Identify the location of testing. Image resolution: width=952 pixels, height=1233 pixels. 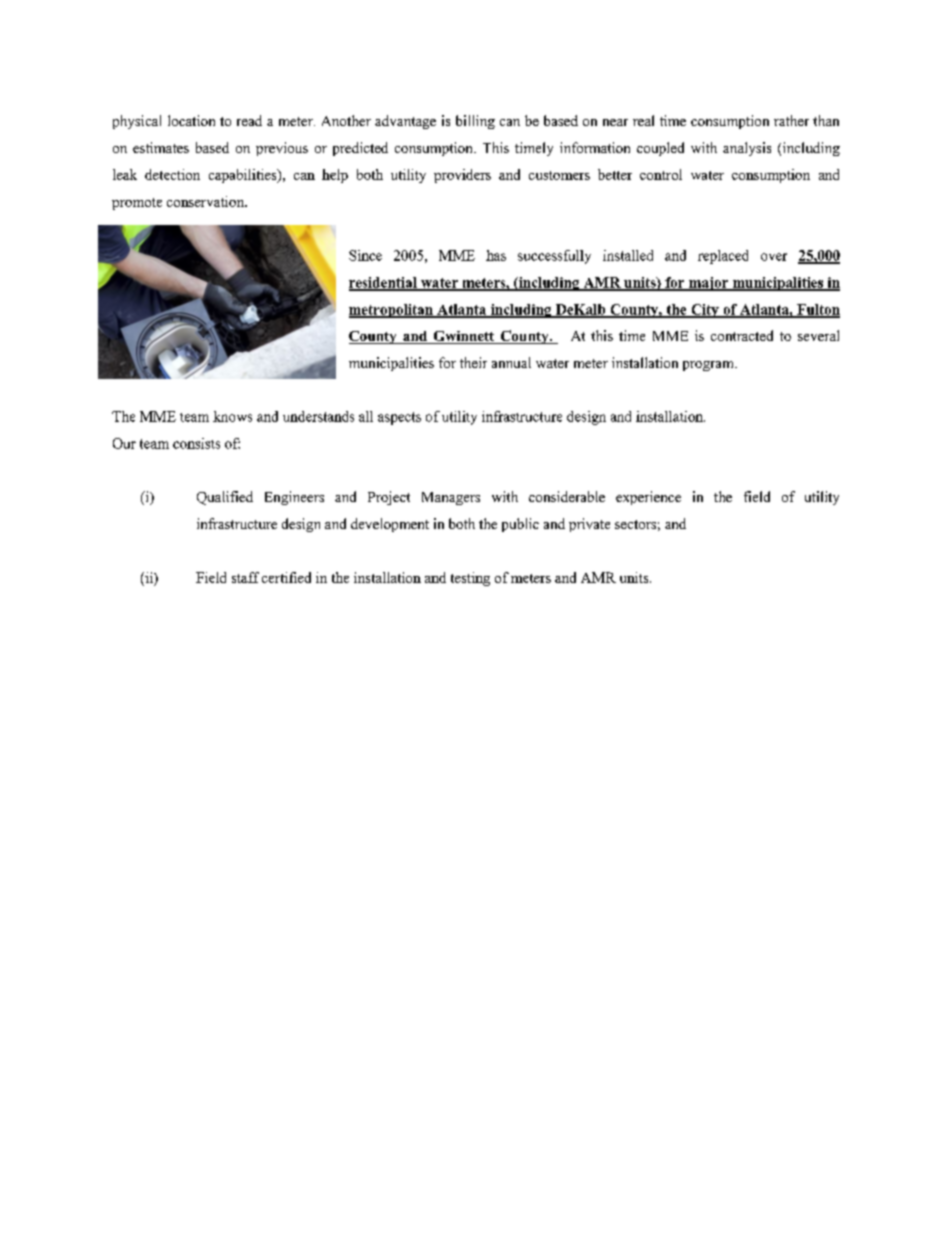
(470, 579).
